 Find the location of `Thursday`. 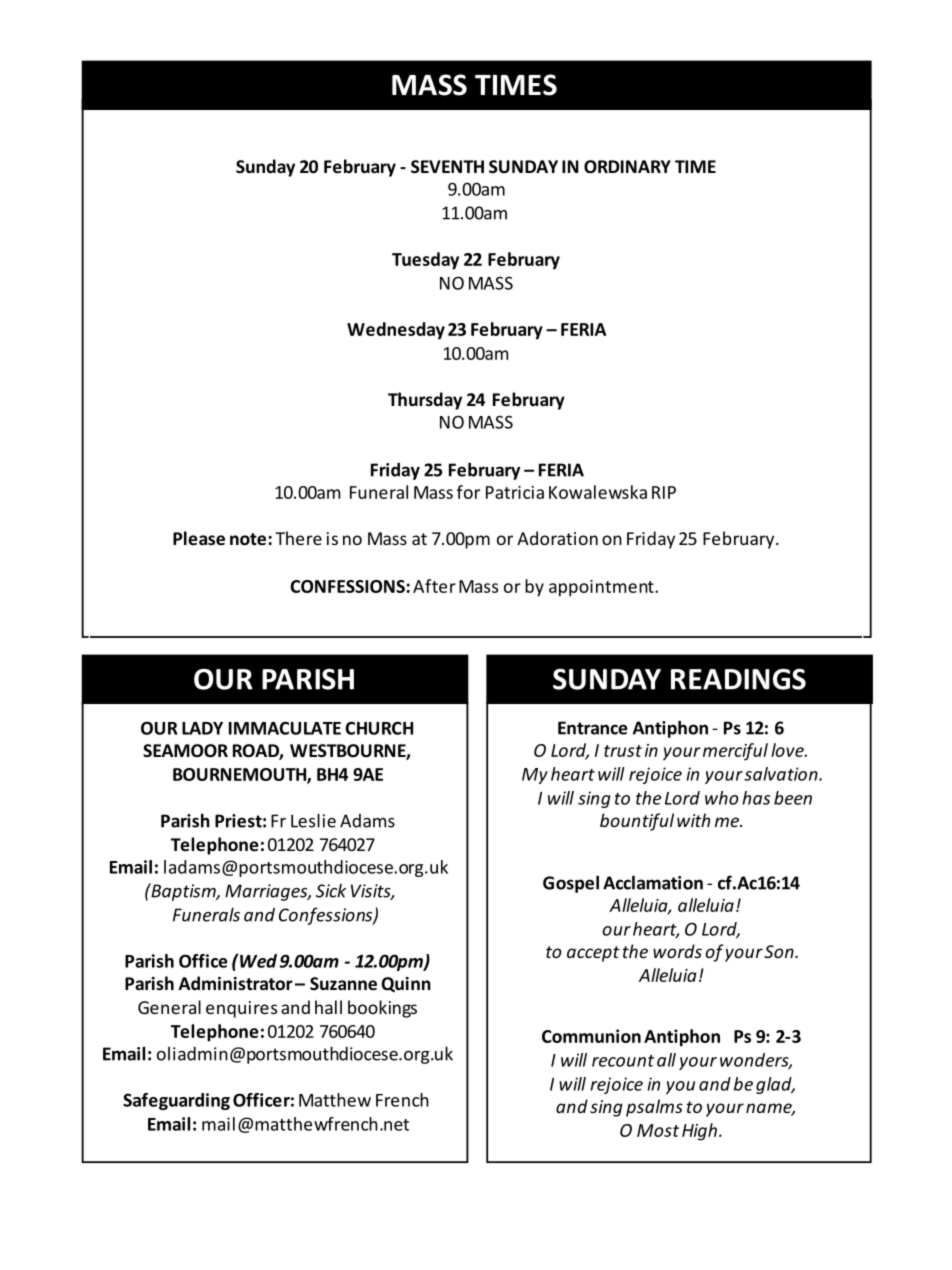

Thursday is located at coordinates (425, 401).
